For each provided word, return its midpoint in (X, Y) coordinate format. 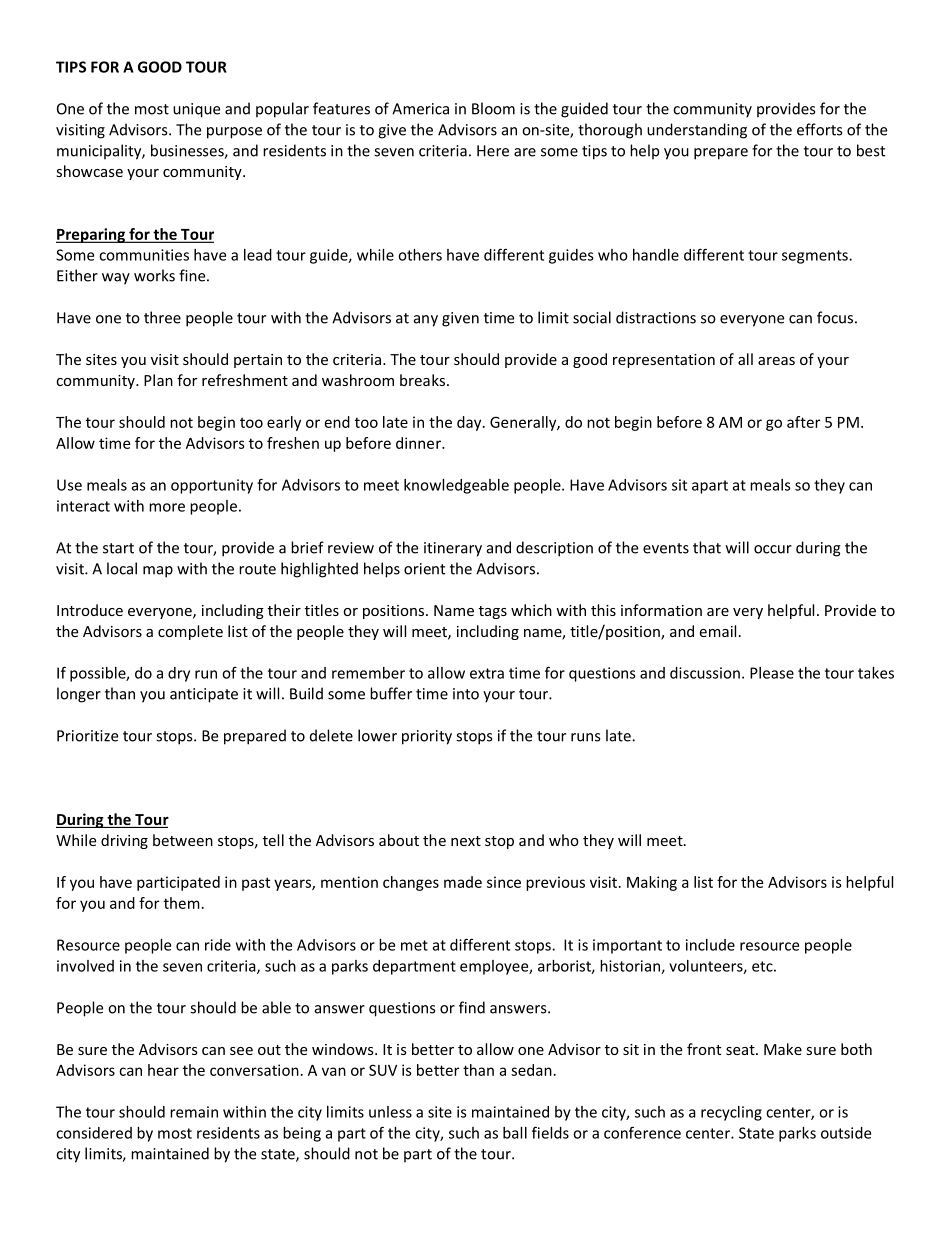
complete (190, 632)
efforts (819, 129)
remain (194, 1112)
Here (493, 151)
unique (196, 110)
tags (493, 612)
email (717, 631)
